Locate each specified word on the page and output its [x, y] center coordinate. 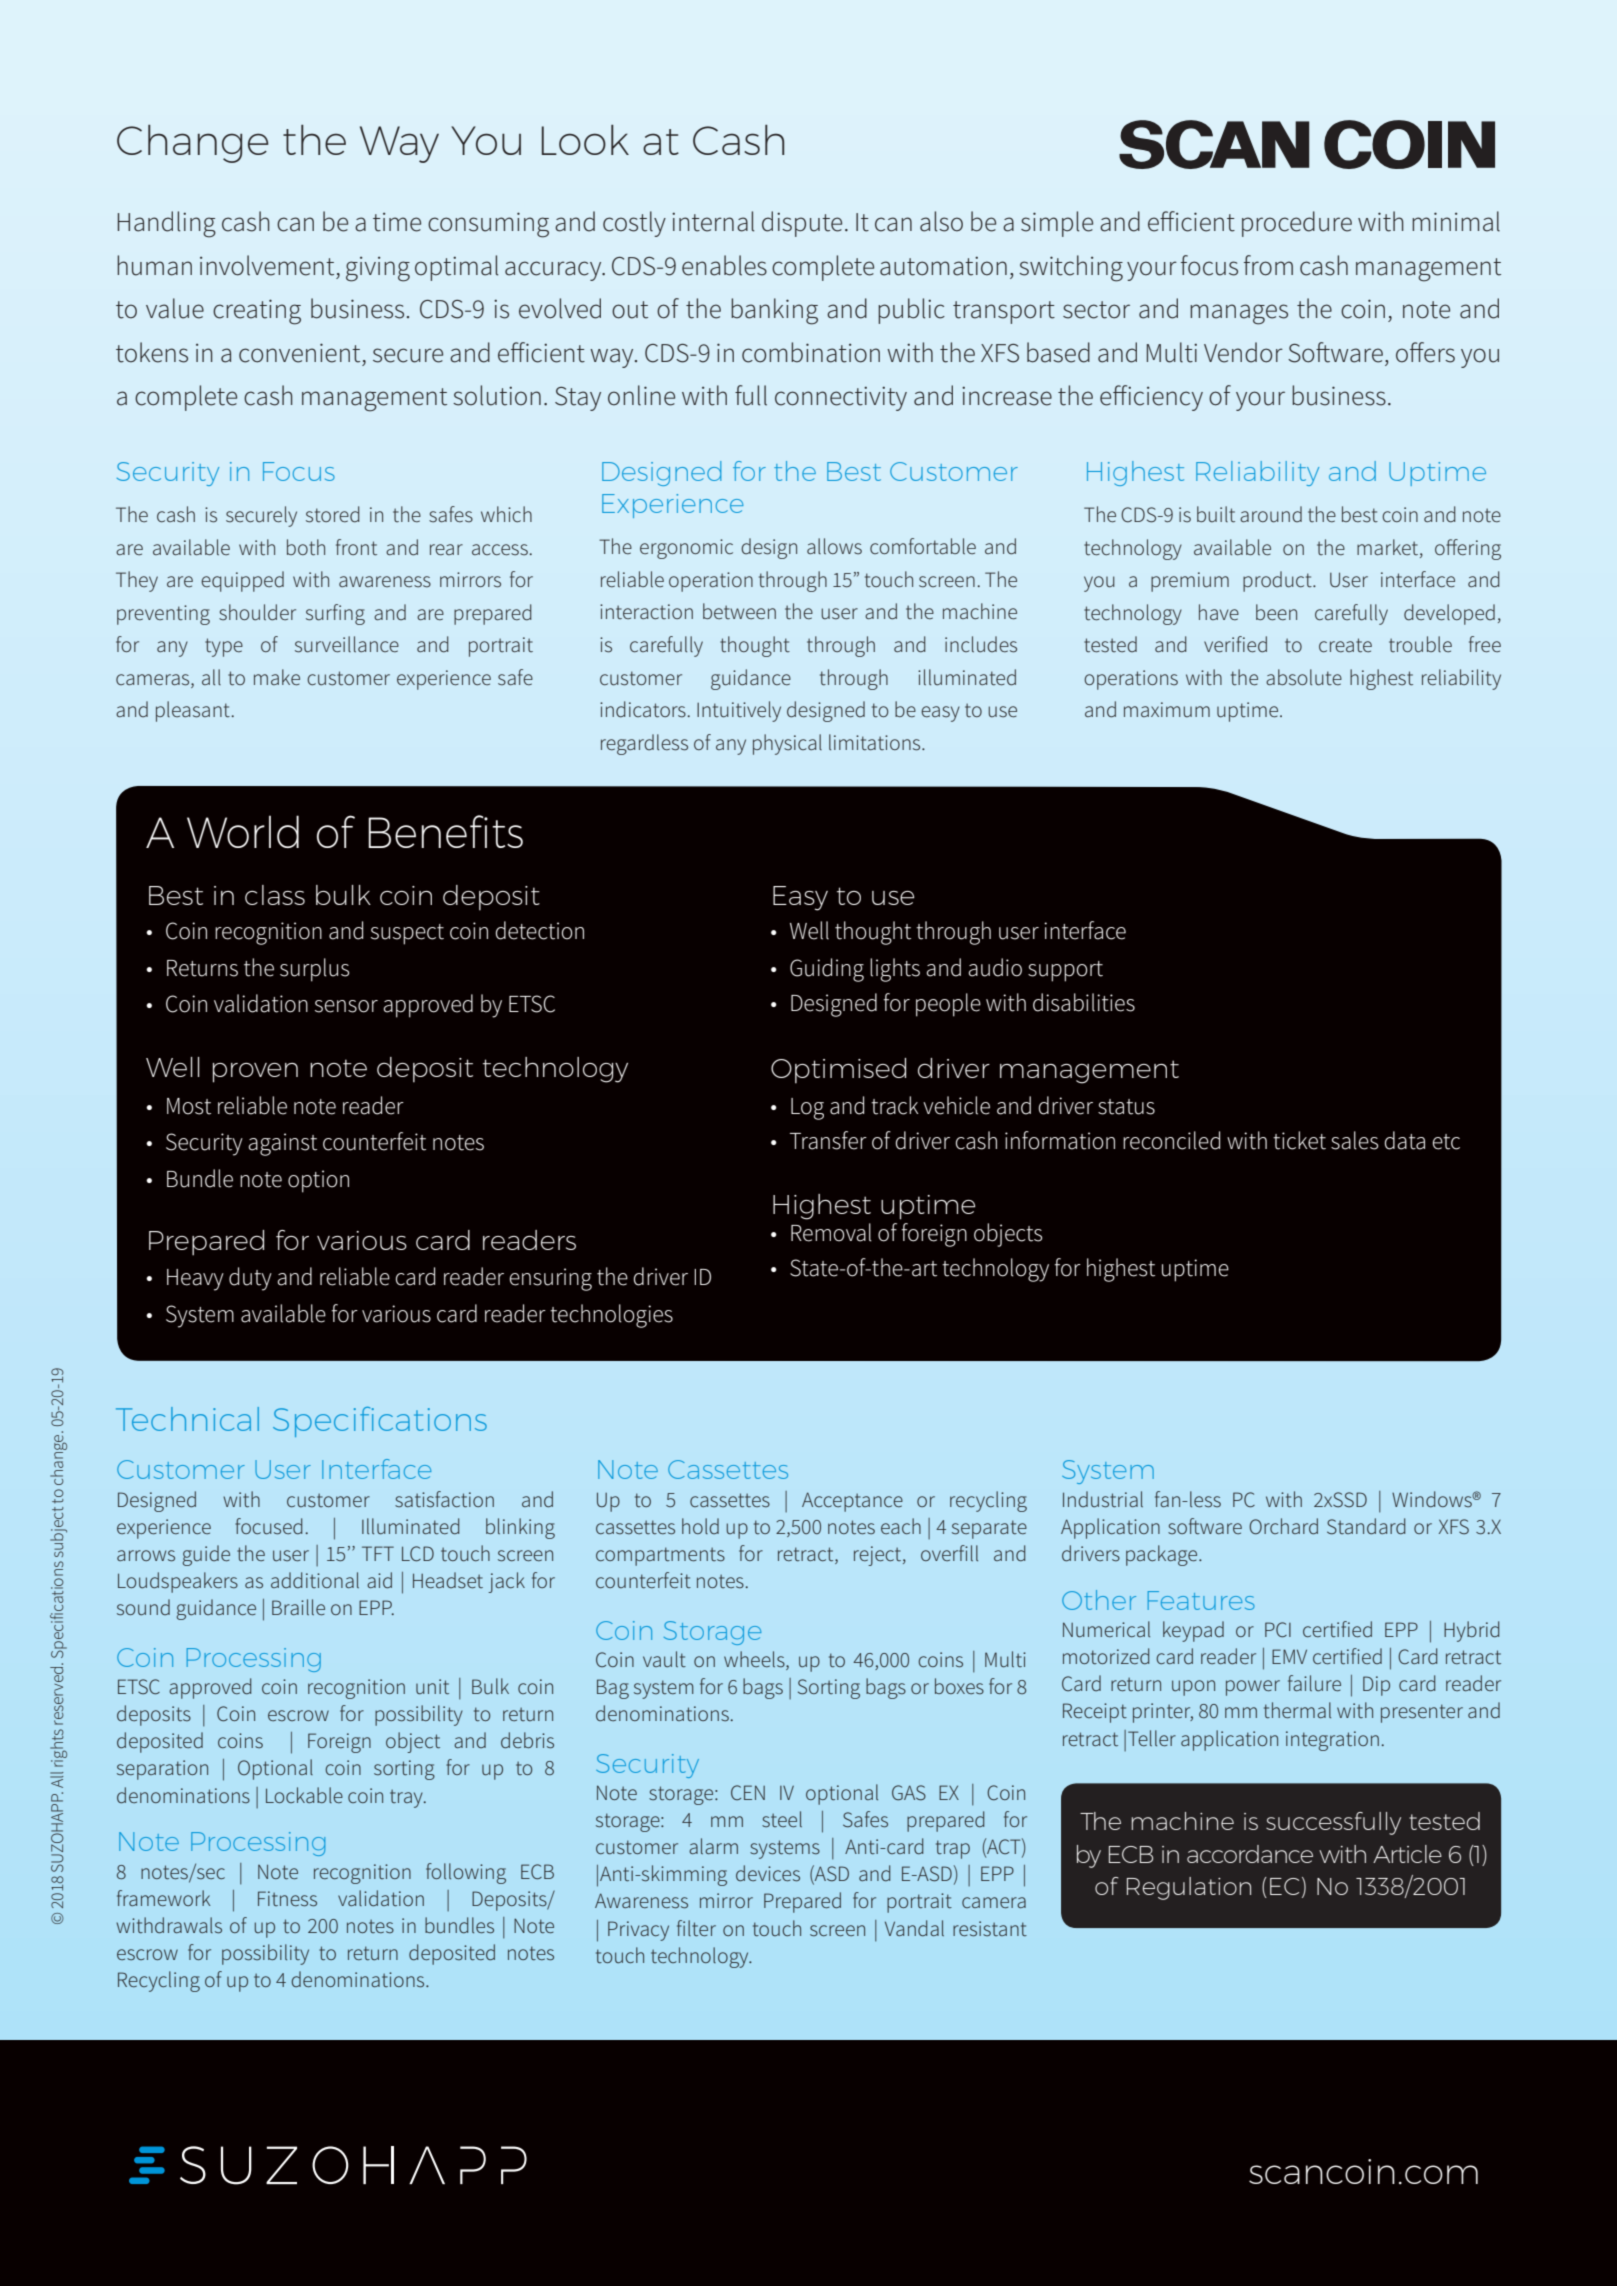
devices [768, 1873]
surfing [335, 614]
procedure [1297, 224]
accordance [1250, 1854]
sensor [346, 1006]
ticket [1299, 1140]
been [1276, 612]
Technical [187, 1419]
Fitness [287, 1899]
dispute [802, 224]
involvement [267, 265]
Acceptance [852, 1502]
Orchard [1283, 1526]
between [739, 611]
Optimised [838, 1071]
